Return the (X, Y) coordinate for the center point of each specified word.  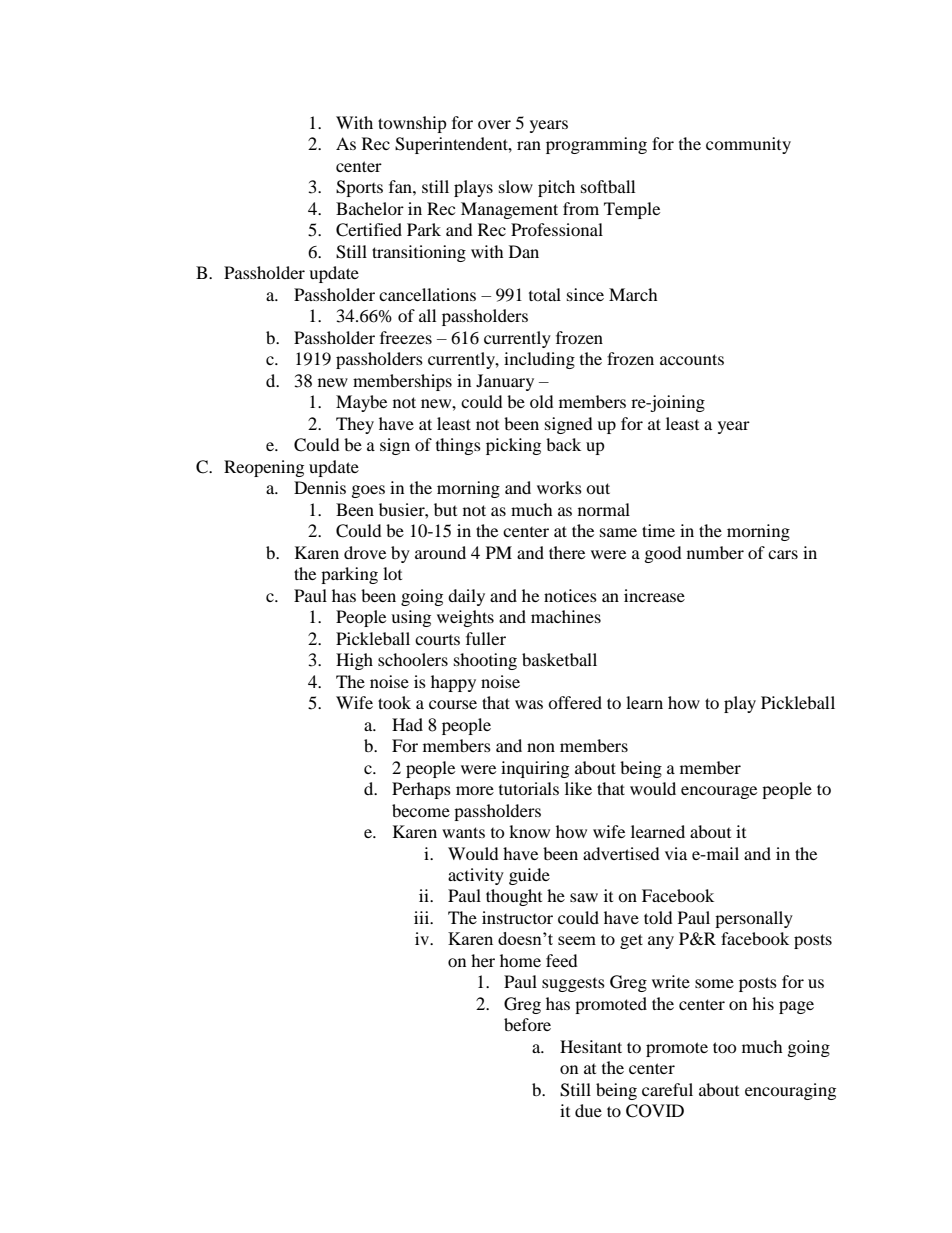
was (529, 704)
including (539, 360)
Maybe (361, 403)
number (715, 552)
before (527, 1024)
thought (514, 897)
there (567, 552)
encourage (719, 792)
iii (423, 917)
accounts (692, 359)
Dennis (320, 487)
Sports (359, 188)
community (748, 145)
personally (754, 919)
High (354, 661)
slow (516, 186)
